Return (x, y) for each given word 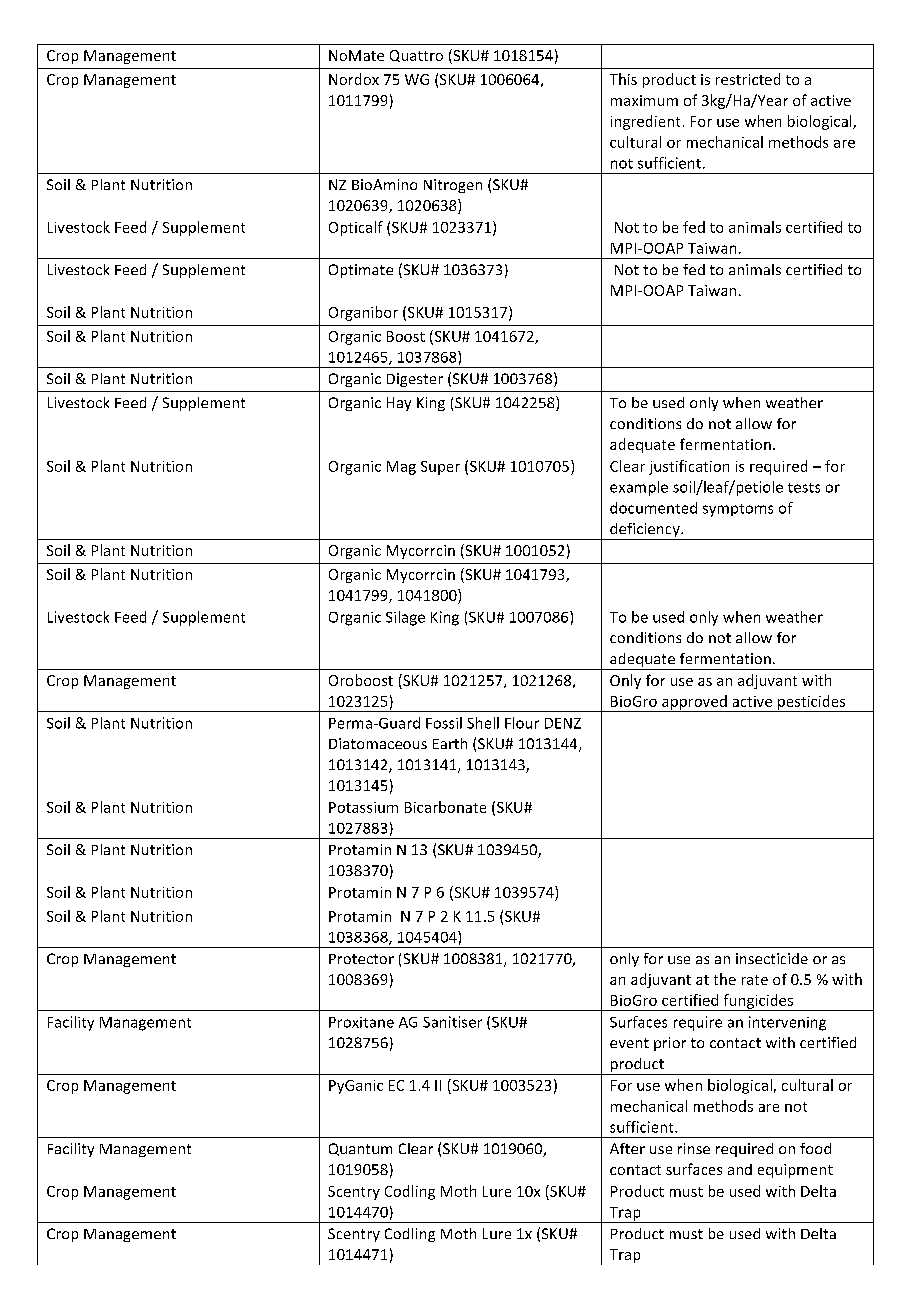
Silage (405, 618)
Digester (415, 380)
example (639, 488)
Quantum (360, 1149)
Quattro (416, 56)
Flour (522, 723)
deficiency (645, 531)
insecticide (772, 958)
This (623, 79)
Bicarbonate (445, 807)
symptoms (738, 510)
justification (689, 467)
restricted (748, 79)
